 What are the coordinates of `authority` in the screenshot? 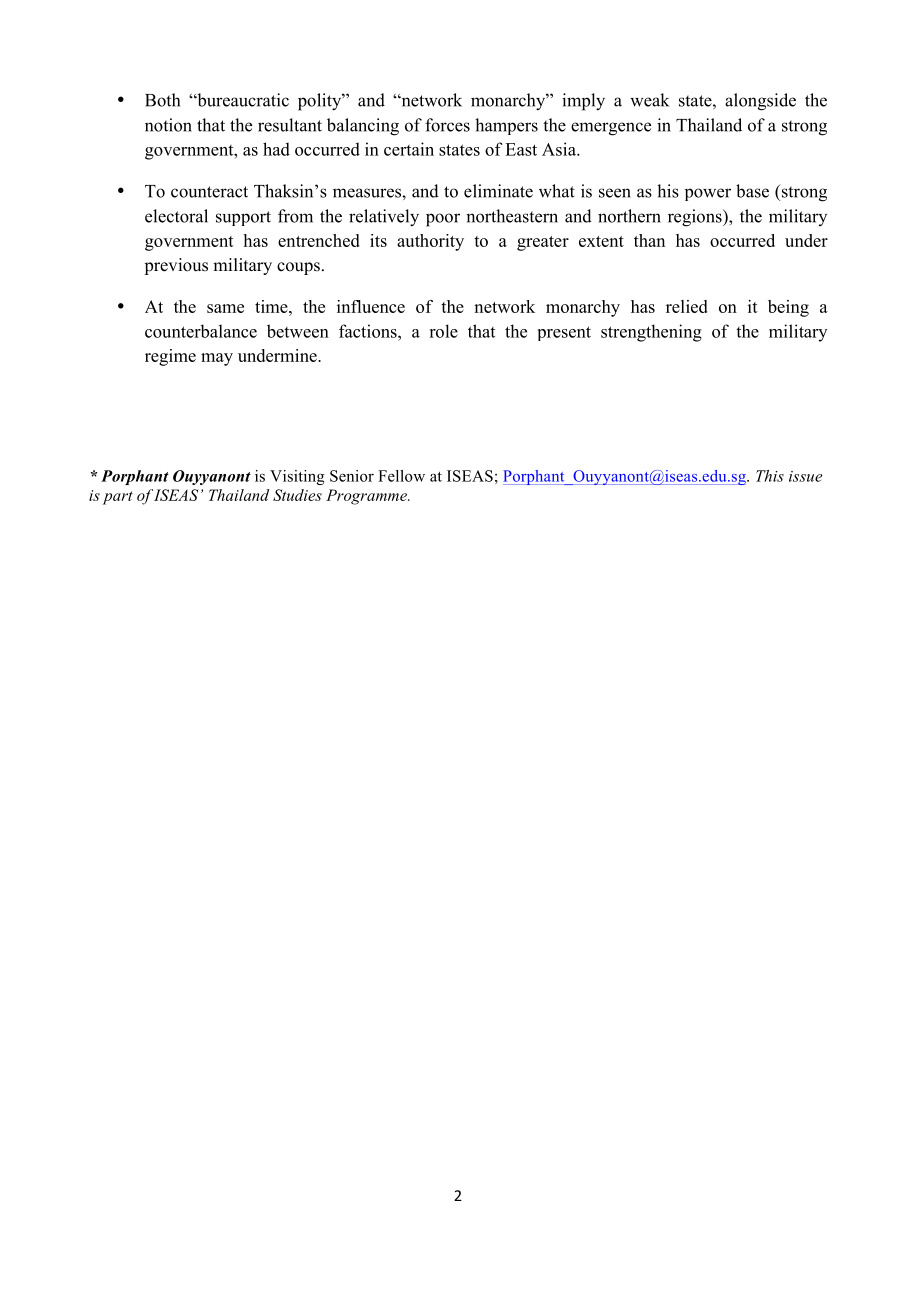 It's located at (430, 242).
